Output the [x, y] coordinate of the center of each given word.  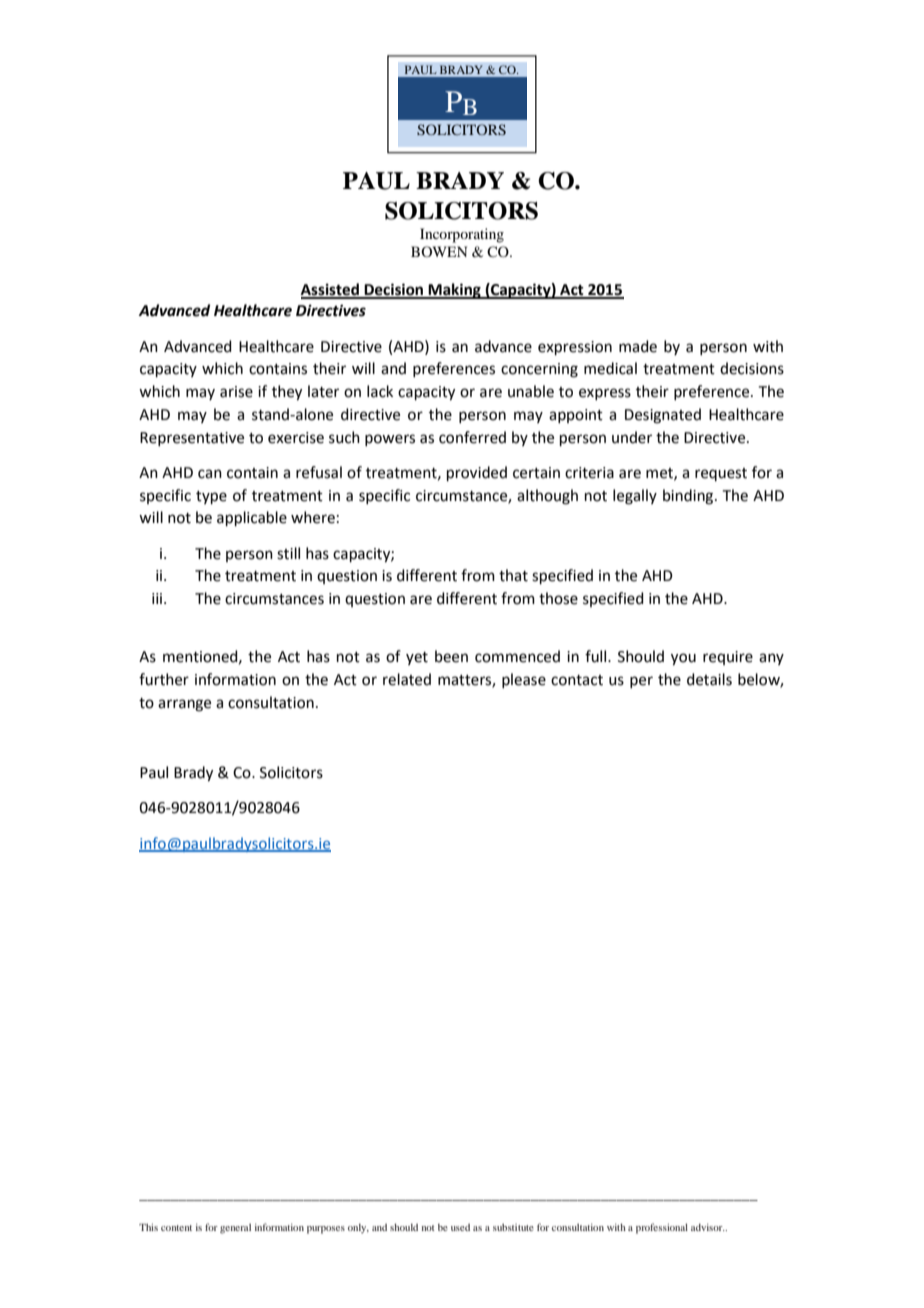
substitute [513, 1227]
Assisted [331, 290]
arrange [184, 705]
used [460, 1227]
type [211, 497]
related [407, 679]
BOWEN [439, 251]
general [235, 1229]
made [638, 346]
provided [477, 473]
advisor [708, 1227]
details [709, 679]
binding [689, 497]
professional [662, 1228]
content [176, 1228]
